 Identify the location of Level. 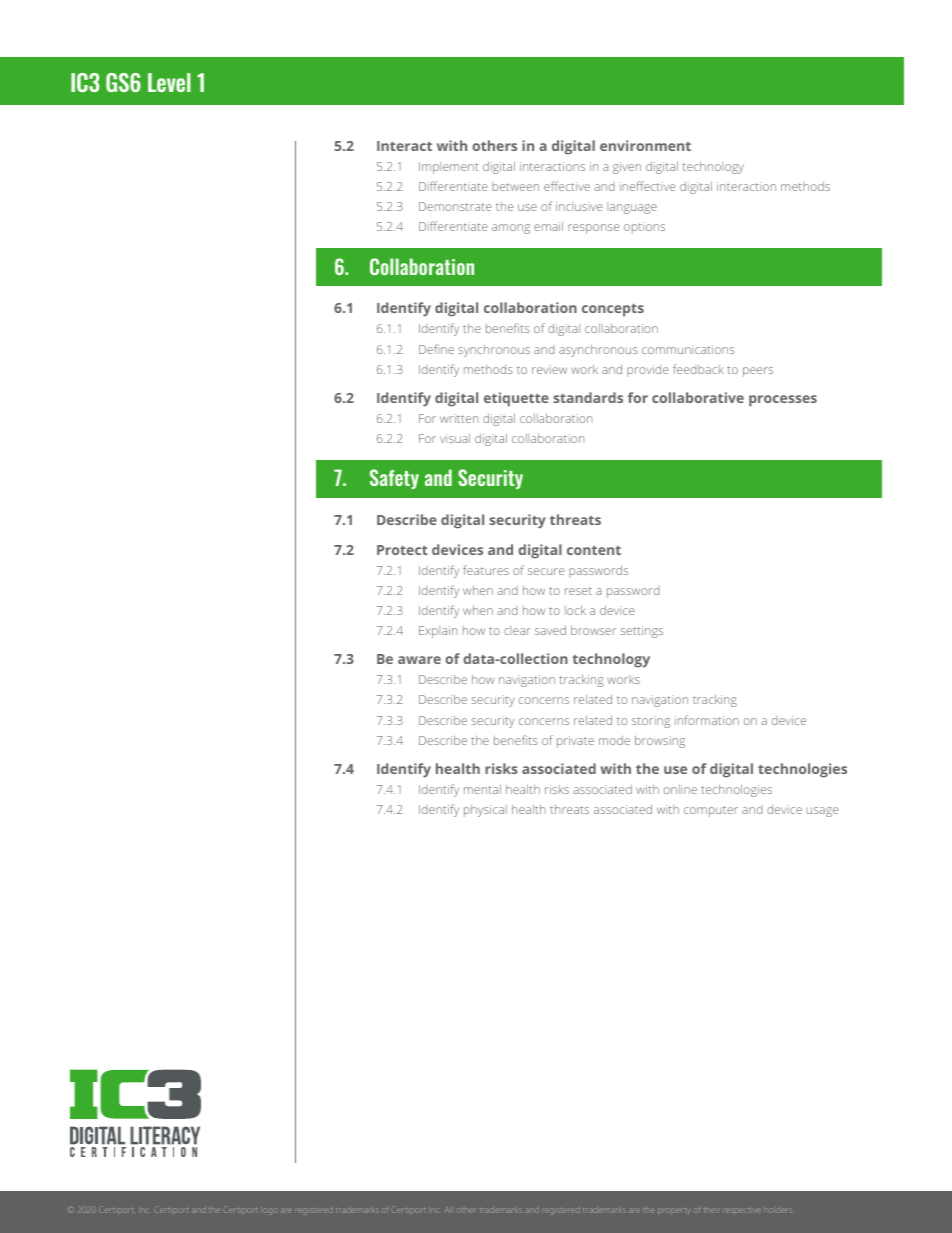
(169, 82).
